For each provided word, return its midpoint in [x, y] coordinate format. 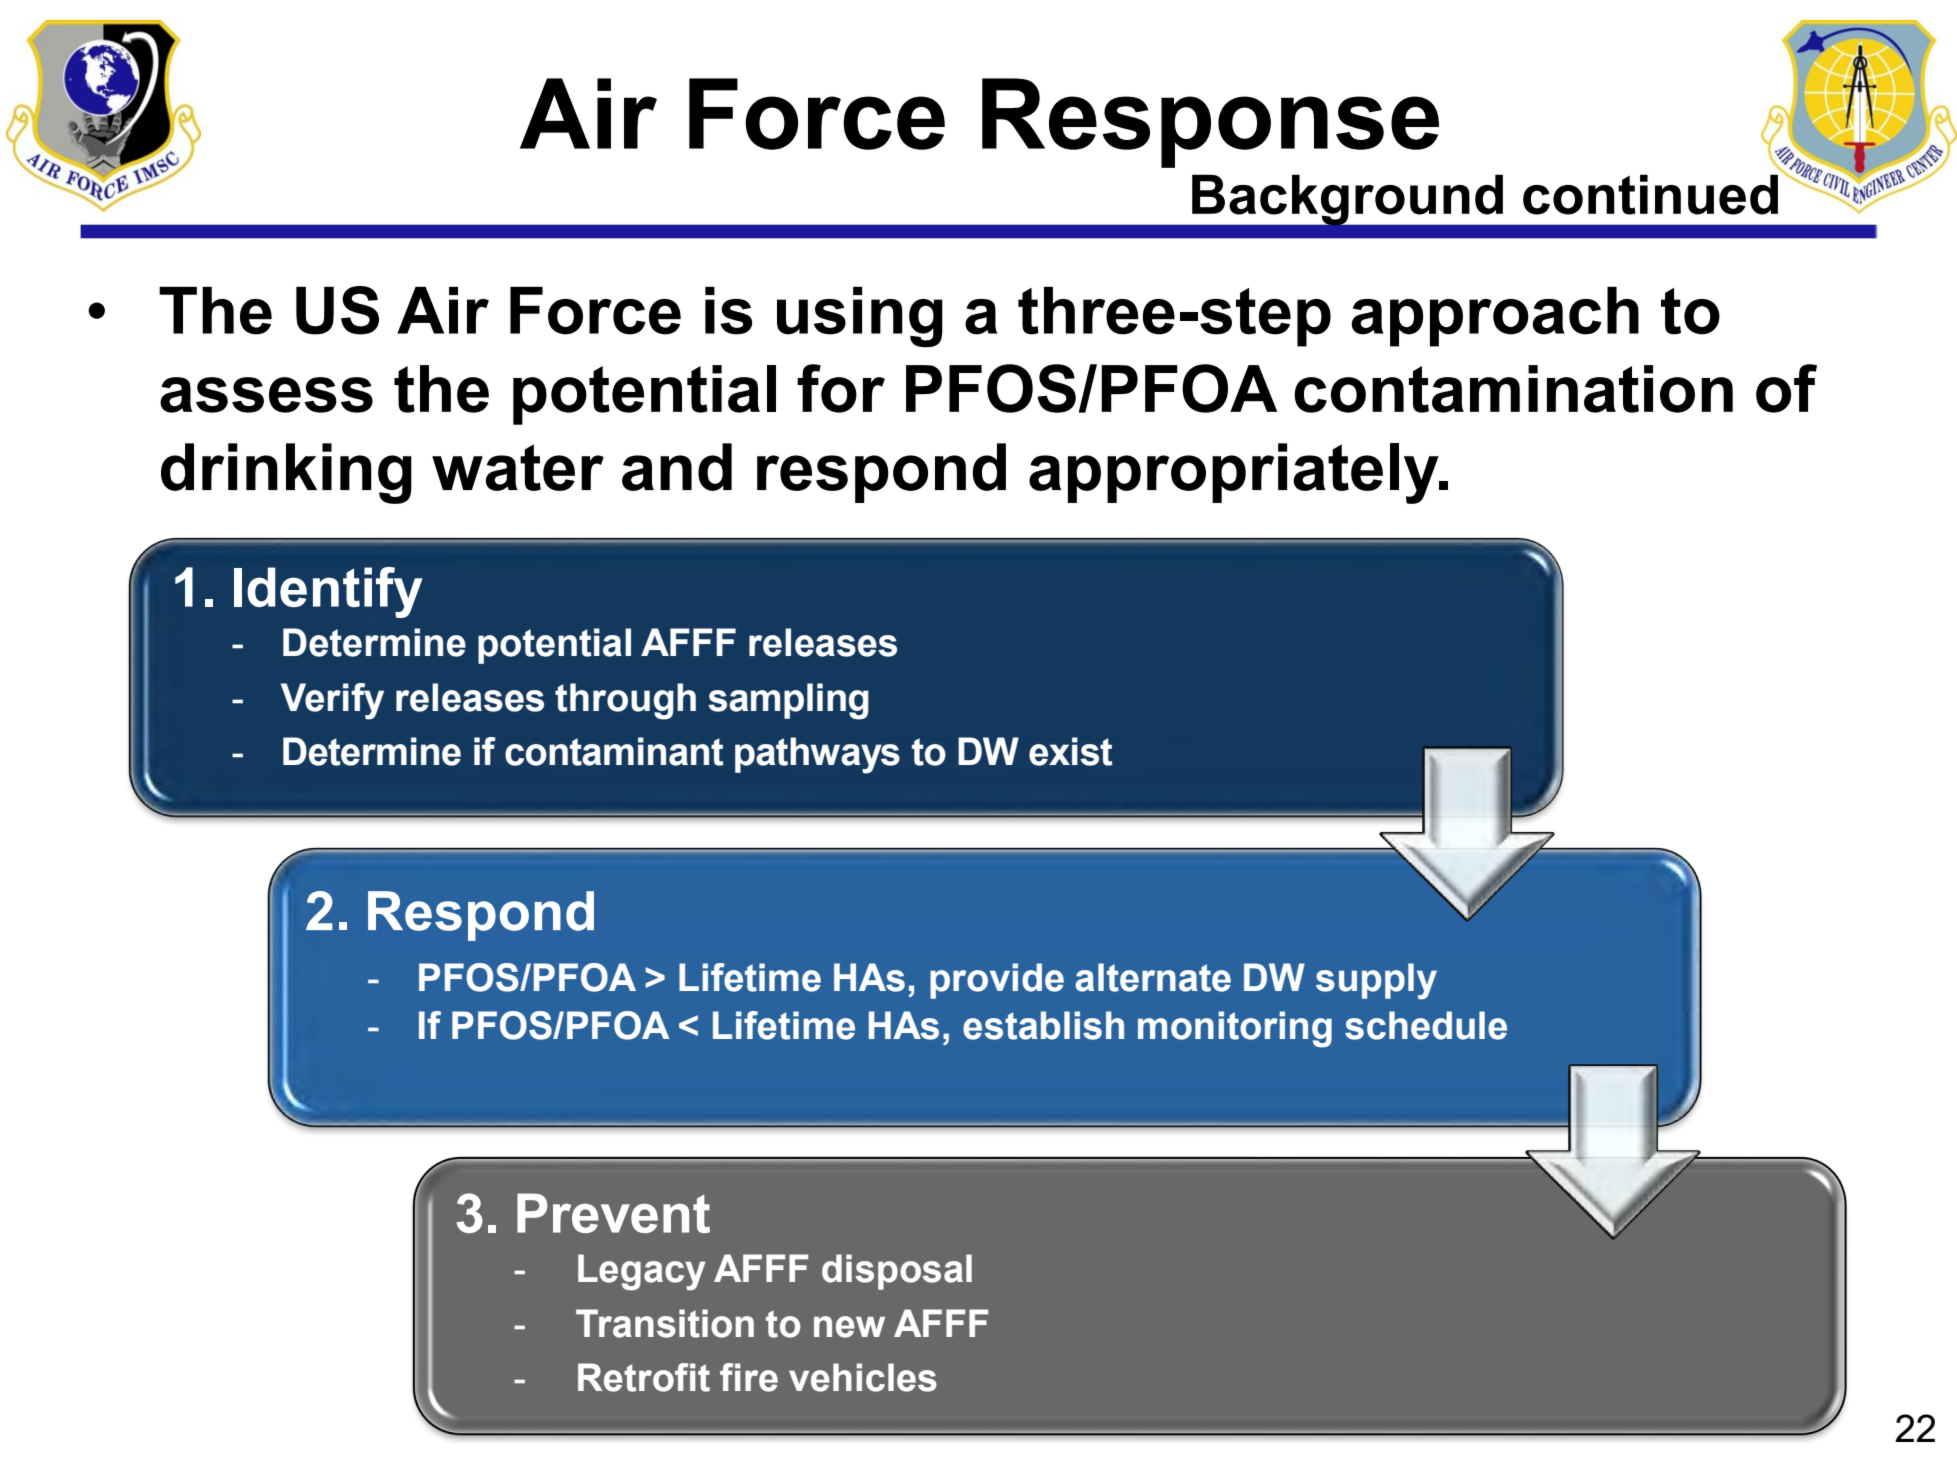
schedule [1426, 1025]
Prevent [613, 1213]
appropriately [1235, 473]
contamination [1513, 389]
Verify [332, 701]
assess [266, 395]
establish [1043, 1025]
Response [1210, 123]
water [518, 467]
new [849, 1327]
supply [1376, 981]
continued [1650, 194]
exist [1071, 751]
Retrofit [644, 1377]
